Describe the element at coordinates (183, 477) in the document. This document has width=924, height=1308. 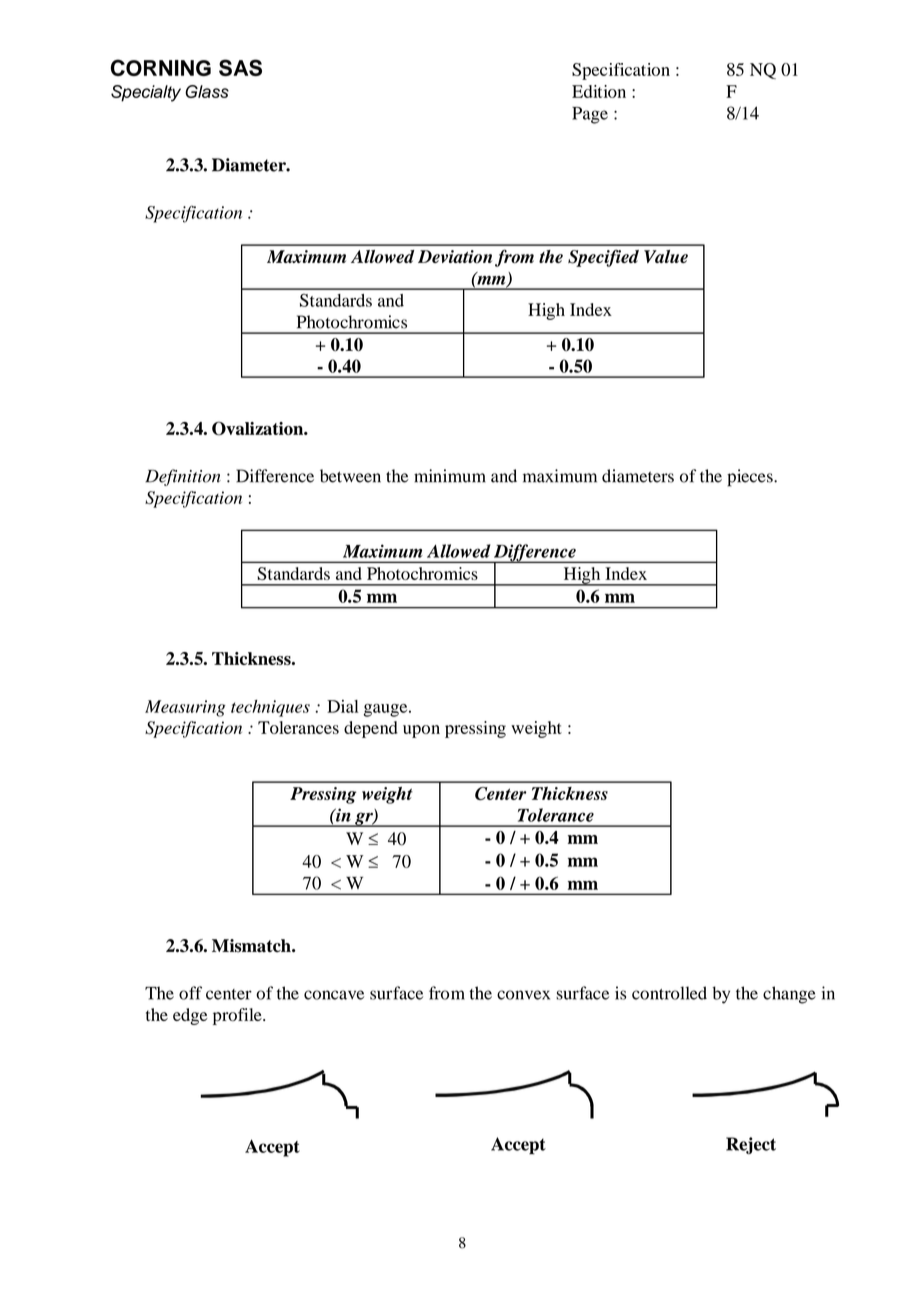
I see `Definition` at that location.
